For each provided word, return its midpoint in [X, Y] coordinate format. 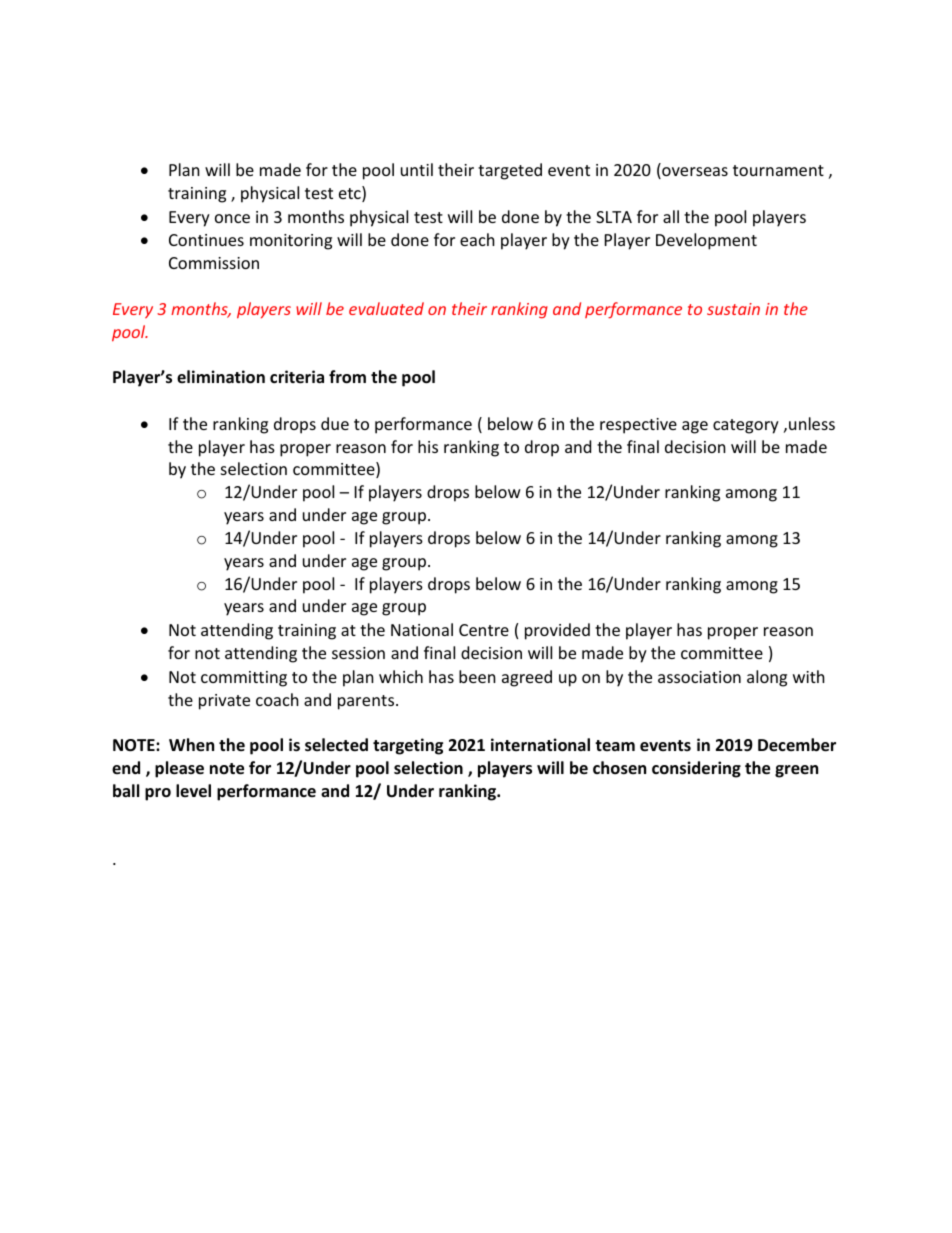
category [746, 426]
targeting [408, 746]
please [179, 769]
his [428, 446]
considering [696, 769]
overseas [694, 173]
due [335, 423]
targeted [510, 171]
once [232, 218]
